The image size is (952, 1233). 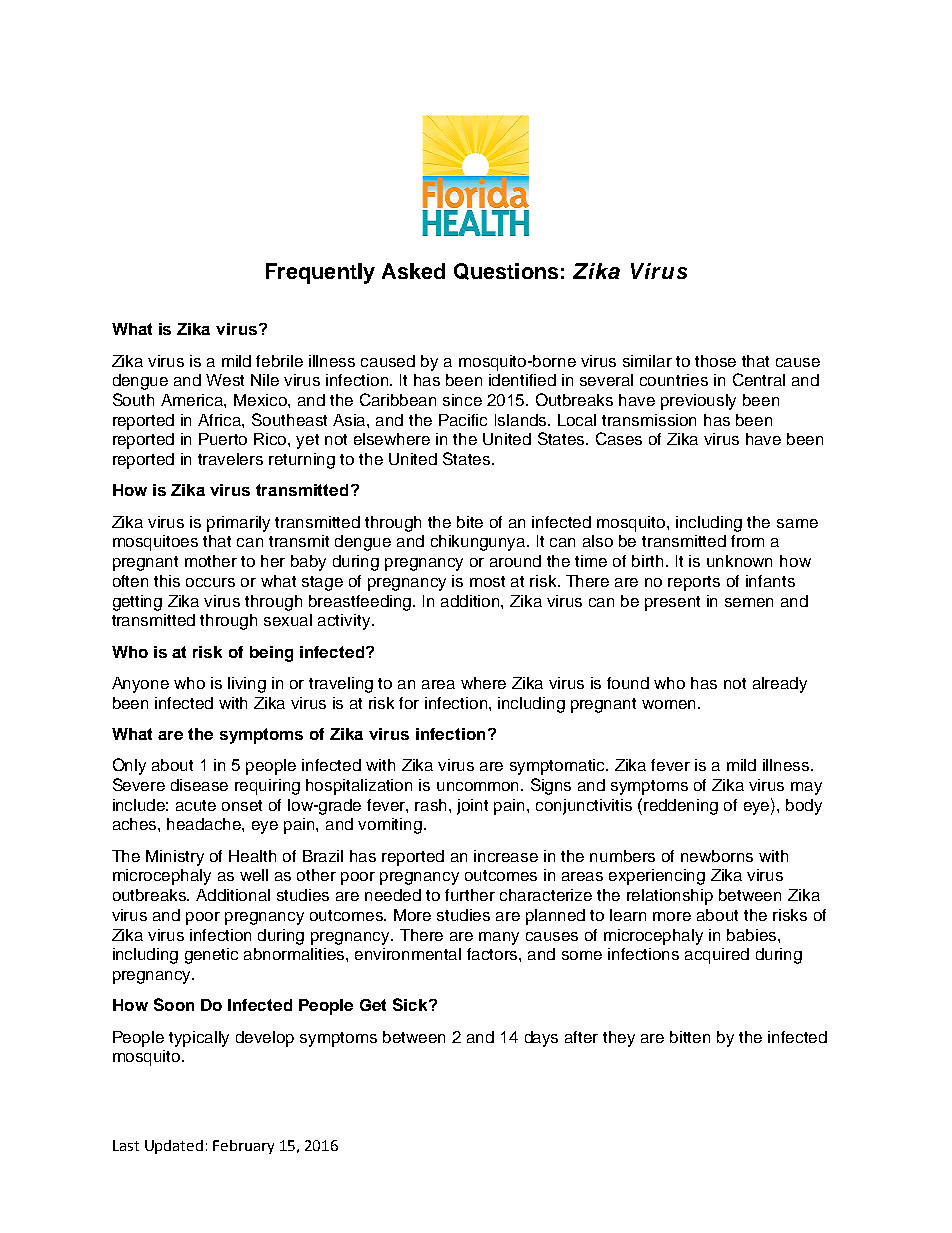 I want to click on further, so click(x=470, y=895).
